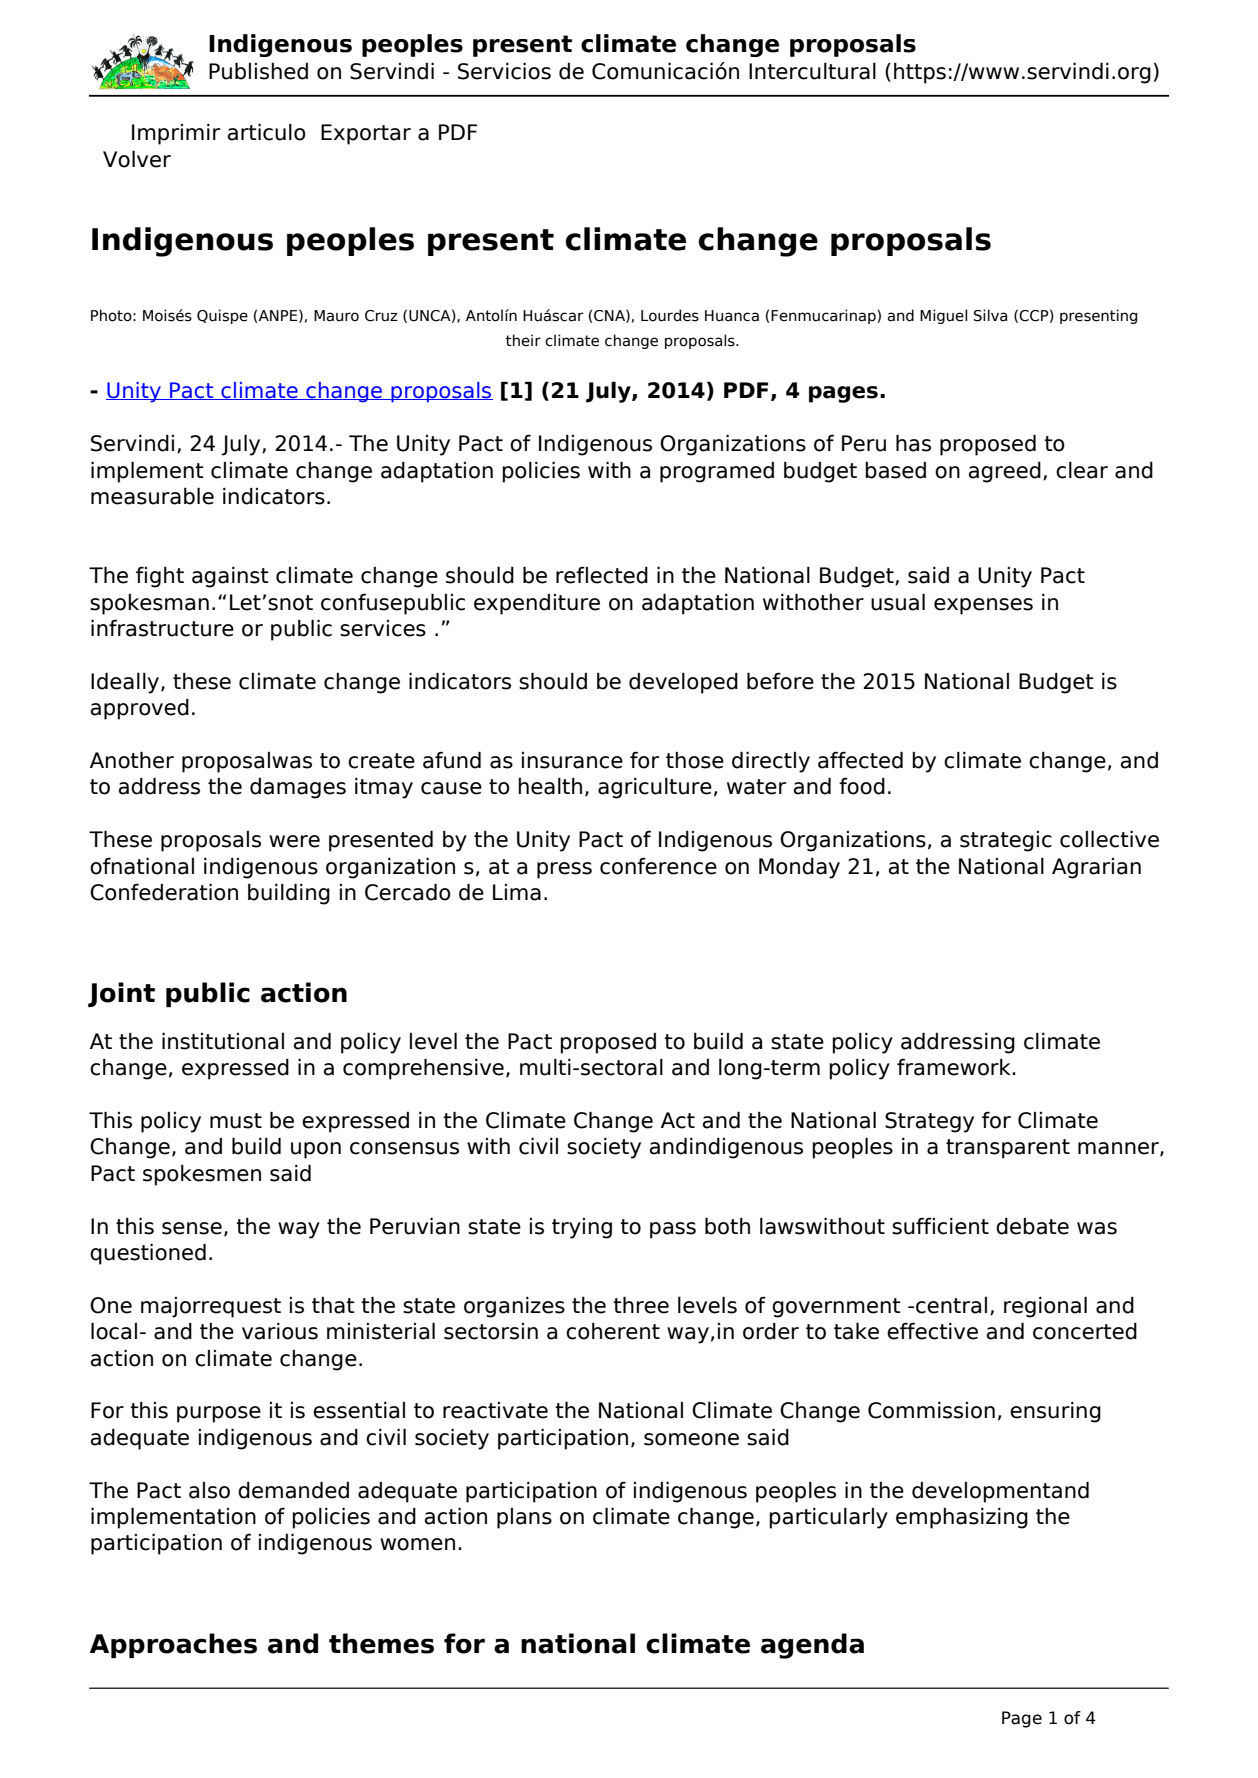 This screenshot has height=1778, width=1258. What do you see at coordinates (524, 1518) in the screenshot?
I see `plans` at bounding box center [524, 1518].
